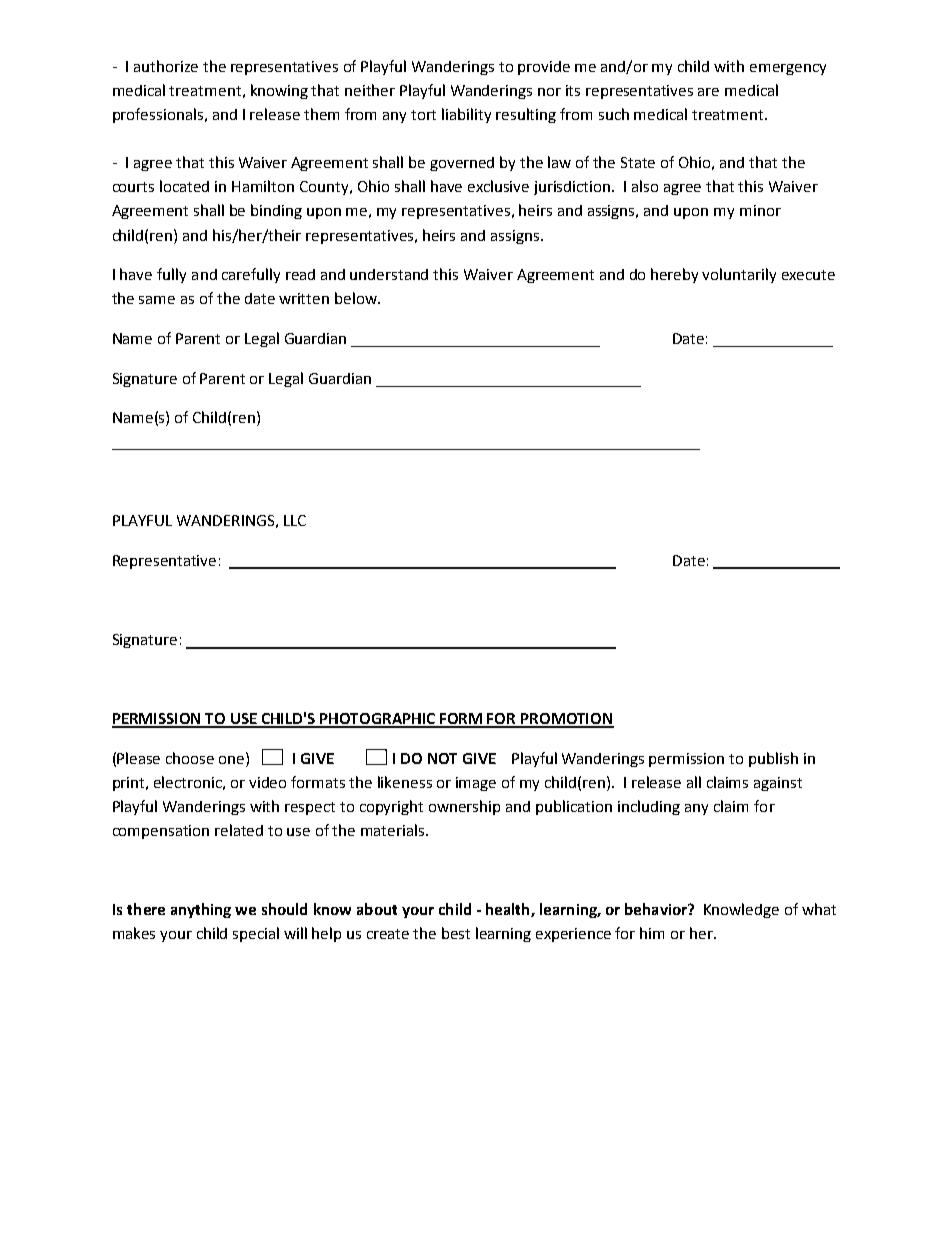 The image size is (952, 1233). I want to click on liability, so click(466, 115).
